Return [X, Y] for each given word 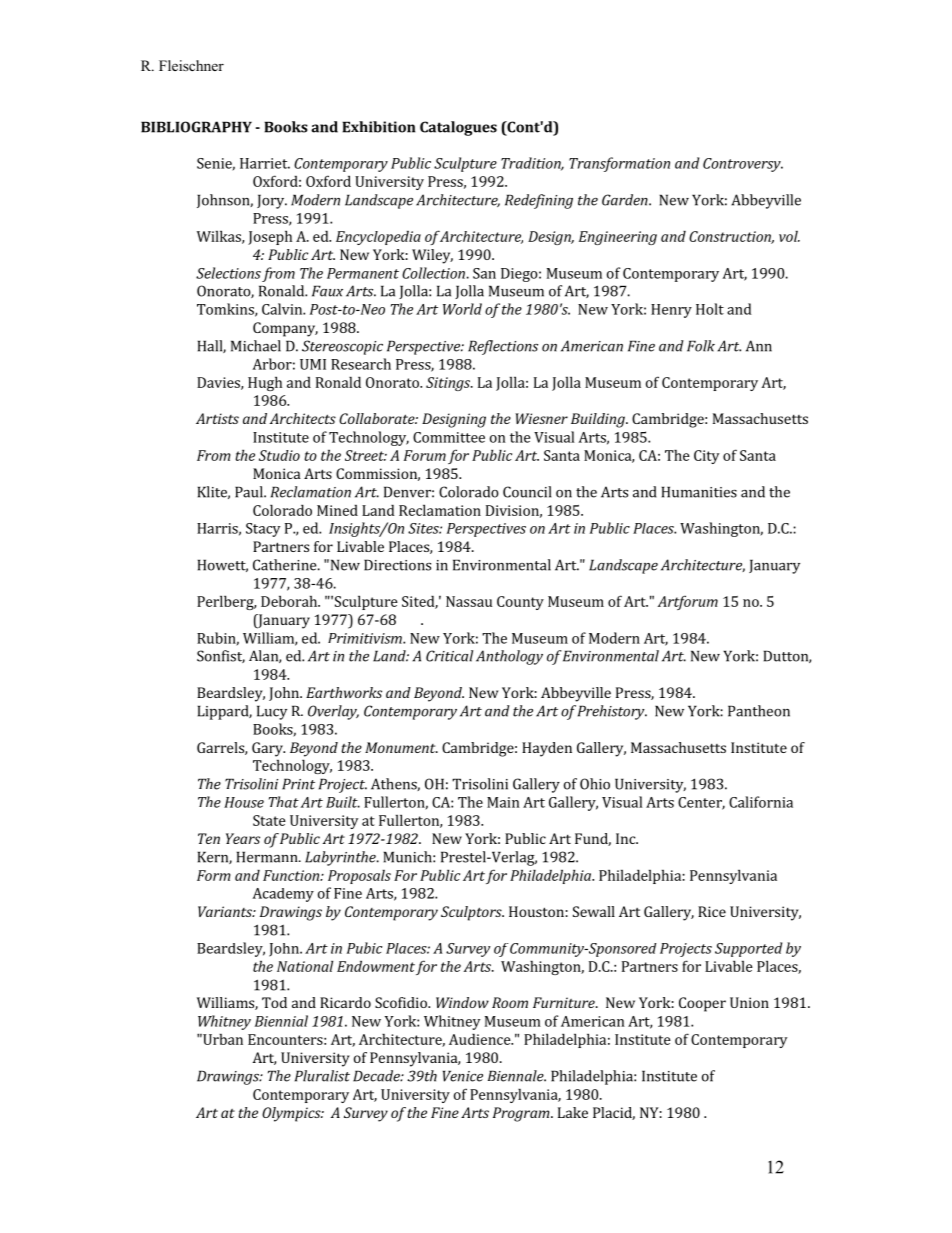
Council [527, 492]
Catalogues [458, 128]
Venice [463, 1076]
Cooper [702, 1004]
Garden [626, 200]
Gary [268, 749]
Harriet [265, 163]
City [707, 457]
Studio [279, 455]
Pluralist [322, 1076]
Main [503, 802]
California [761, 802]
